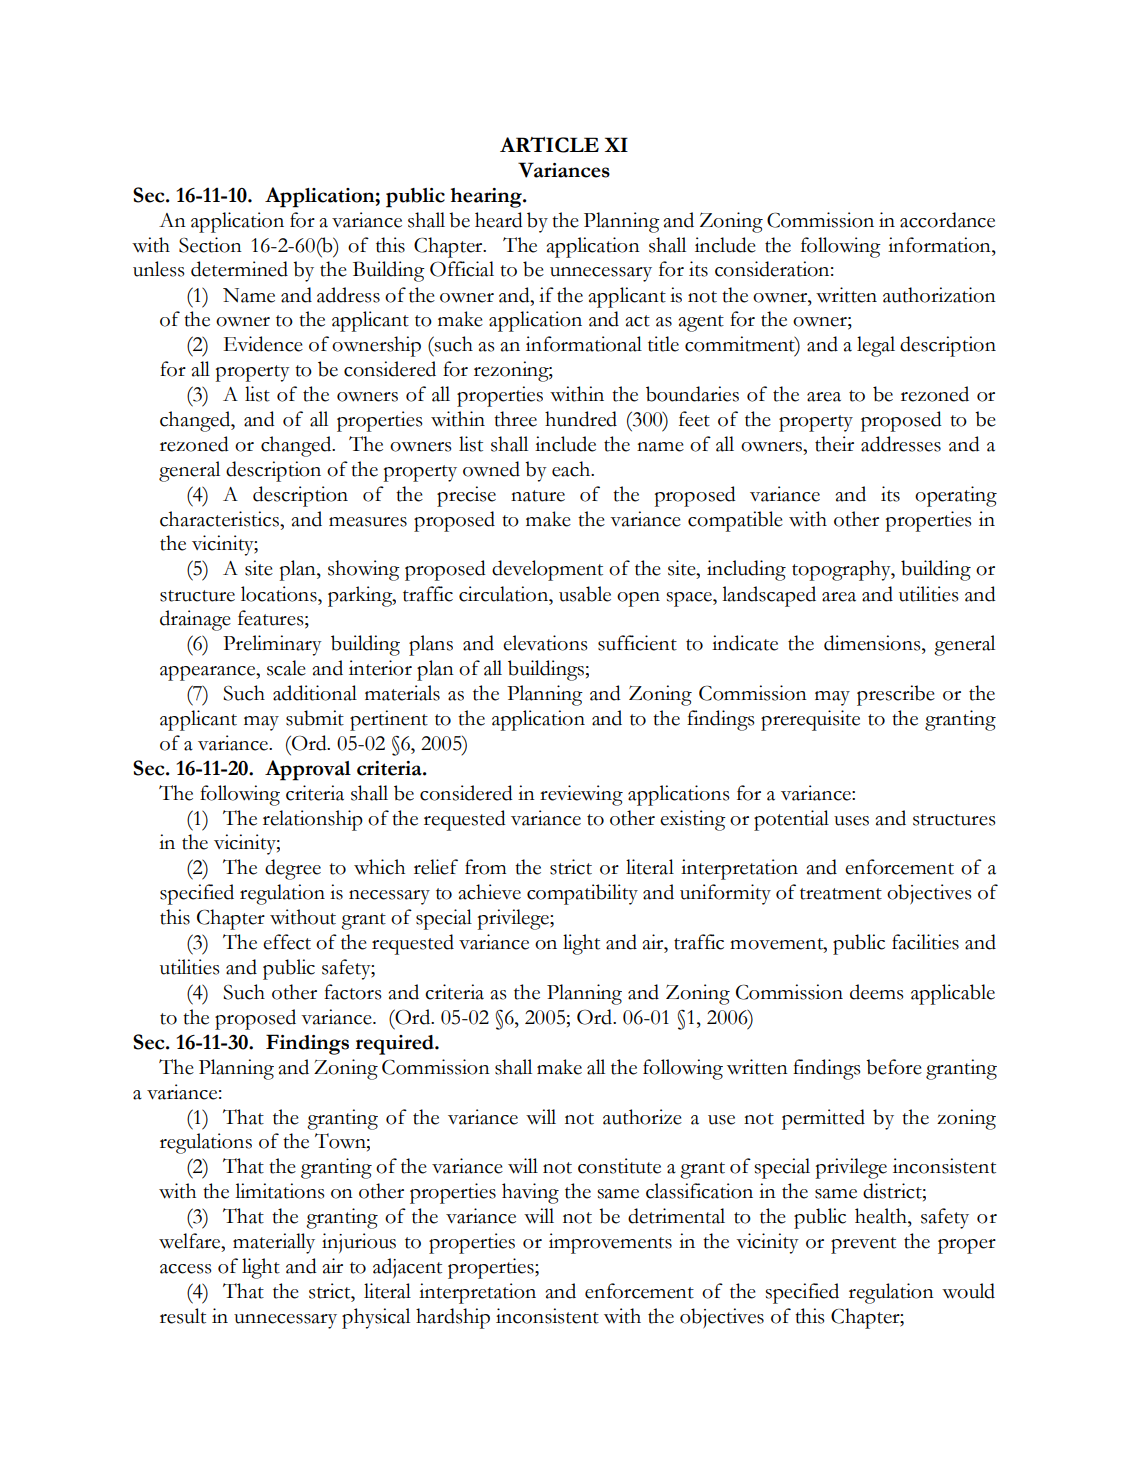  Describe the element at coordinates (220, 519) in the document. I see `characteristics` at that location.
